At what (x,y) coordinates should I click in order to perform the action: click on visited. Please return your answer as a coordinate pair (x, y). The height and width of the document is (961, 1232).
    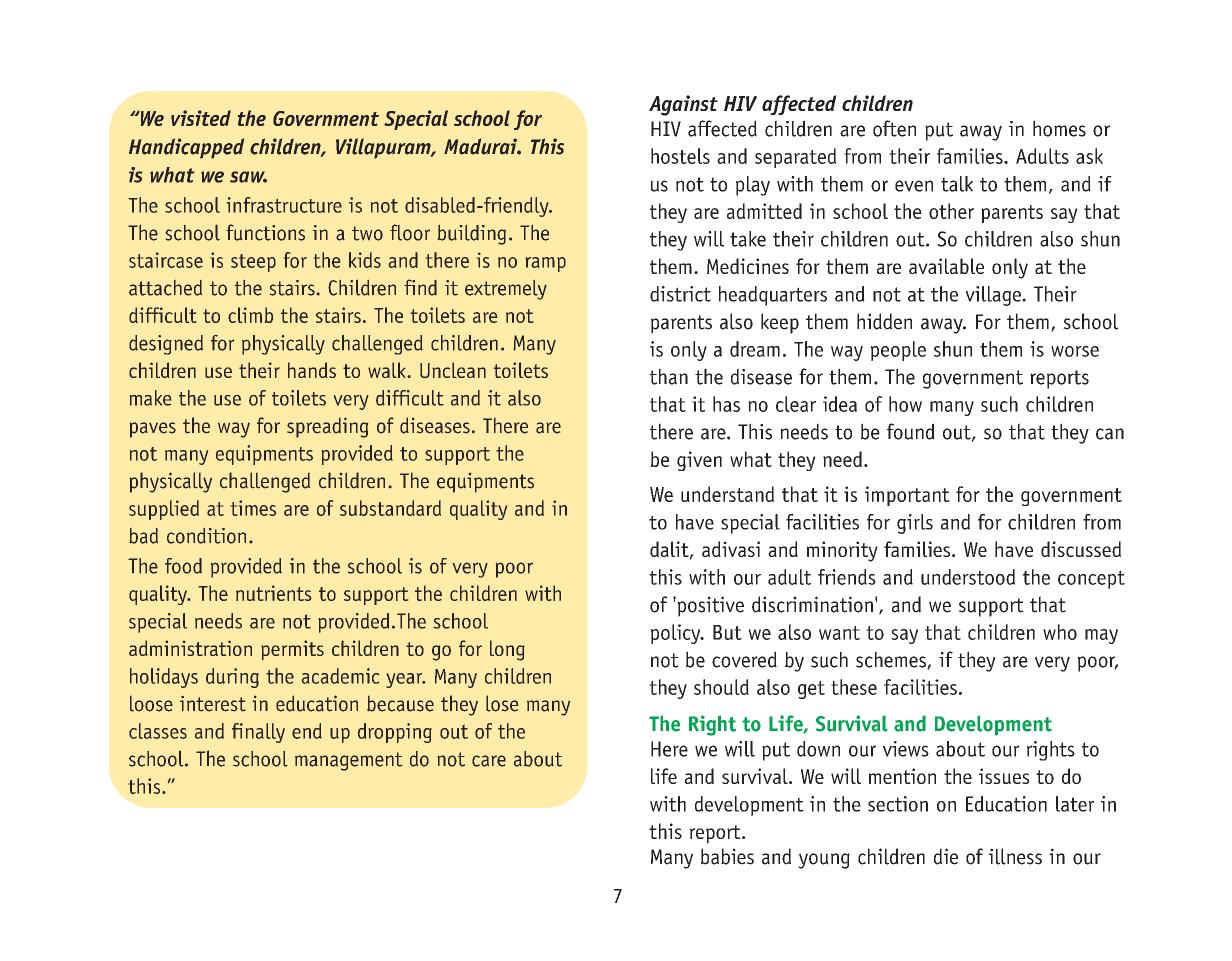
    Looking at the image, I should click on (201, 118).
